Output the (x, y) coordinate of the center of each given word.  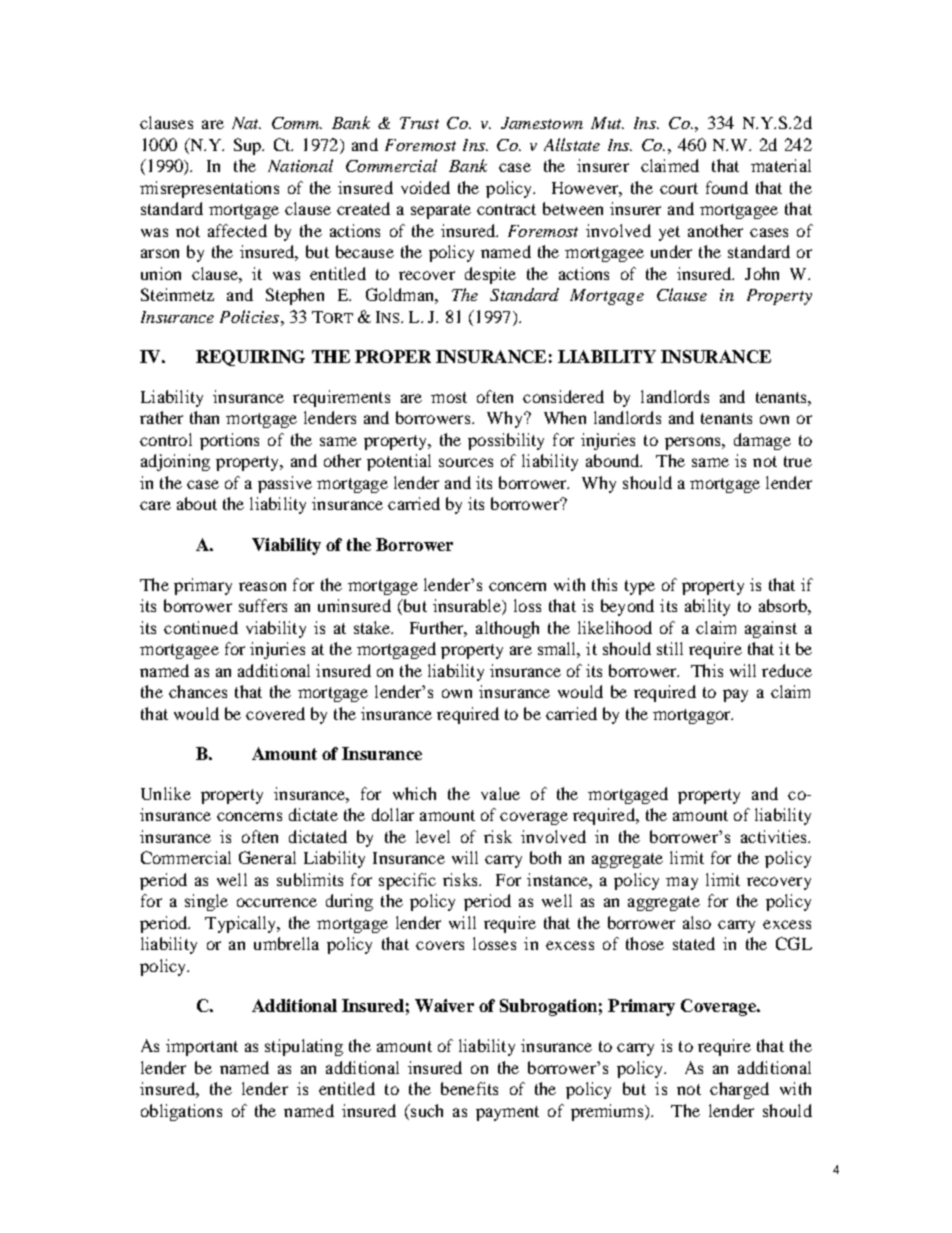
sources (466, 462)
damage (762, 441)
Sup (248, 146)
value (500, 793)
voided (425, 187)
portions (229, 441)
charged (739, 1090)
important (202, 1047)
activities (775, 836)
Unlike (166, 793)
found (727, 187)
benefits (469, 1088)
